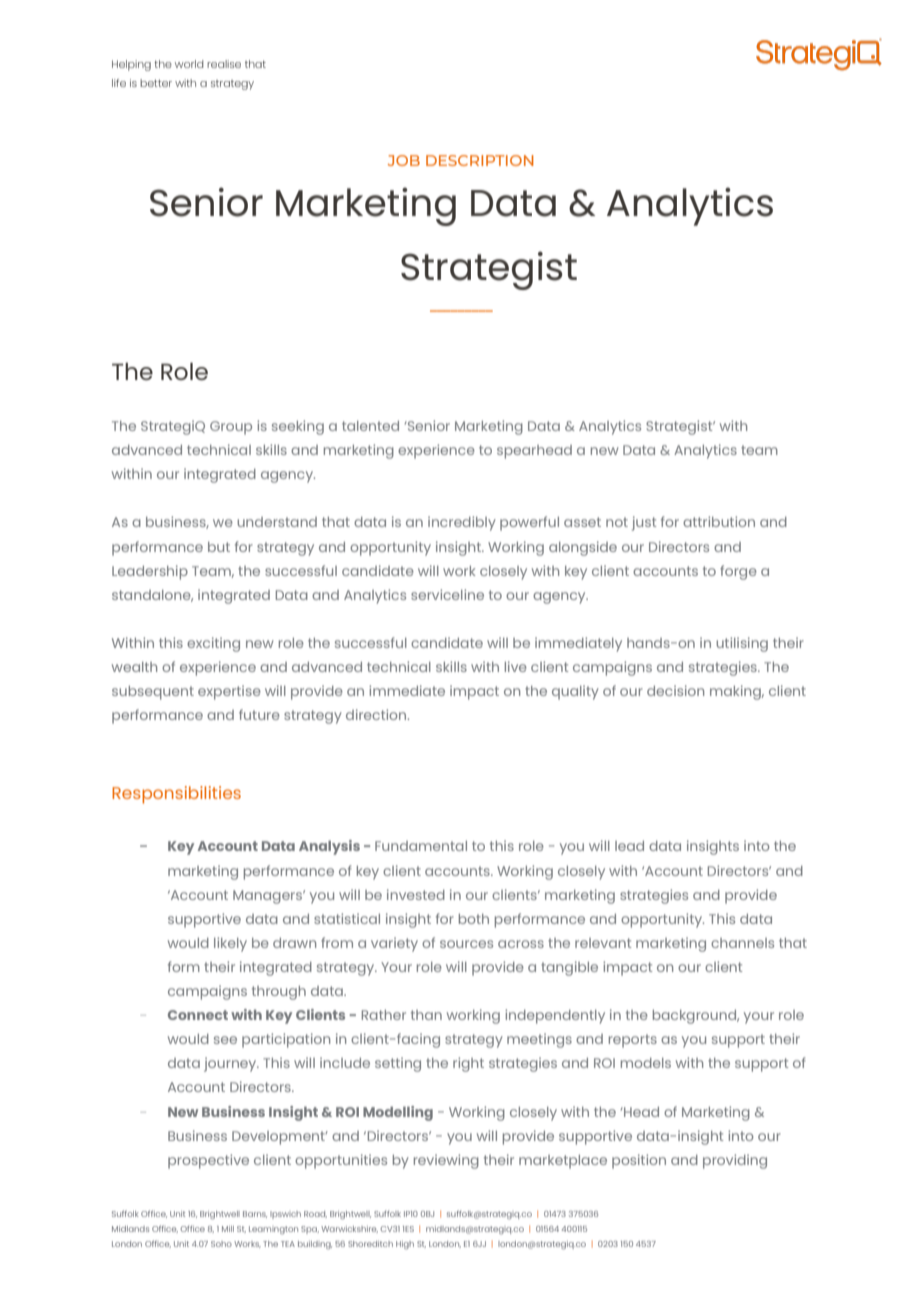  I want to click on world, so click(189, 64).
